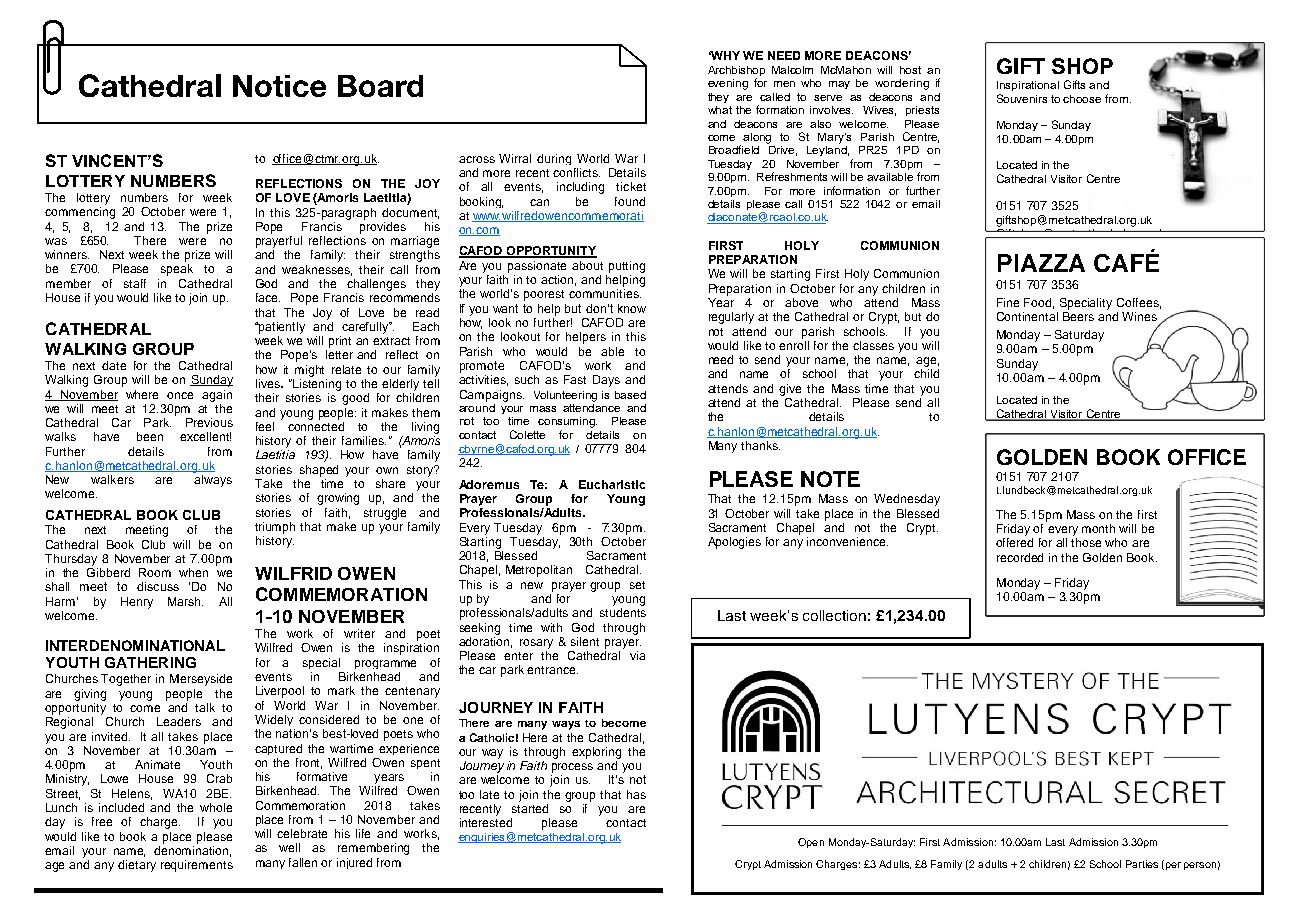 This document has height=924, width=1308. Describe the element at coordinates (1027, 316) in the document. I see `Continental` at that location.
